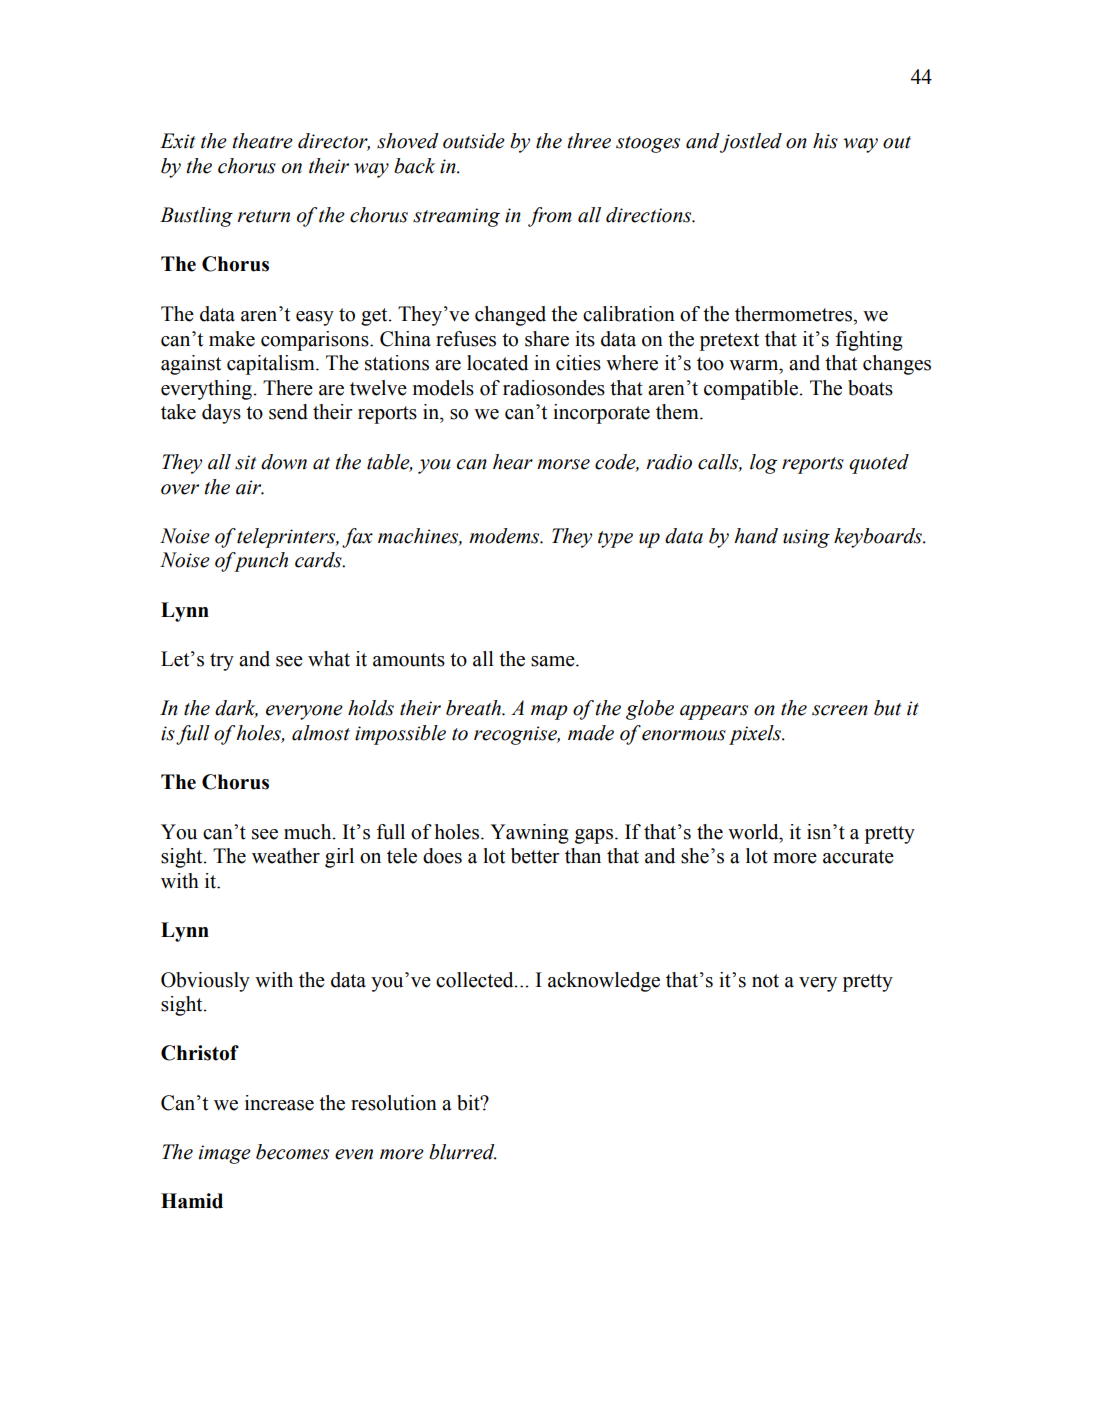 This page has height=1415, width=1093. What do you see at coordinates (825, 141) in the page?
I see `his` at bounding box center [825, 141].
